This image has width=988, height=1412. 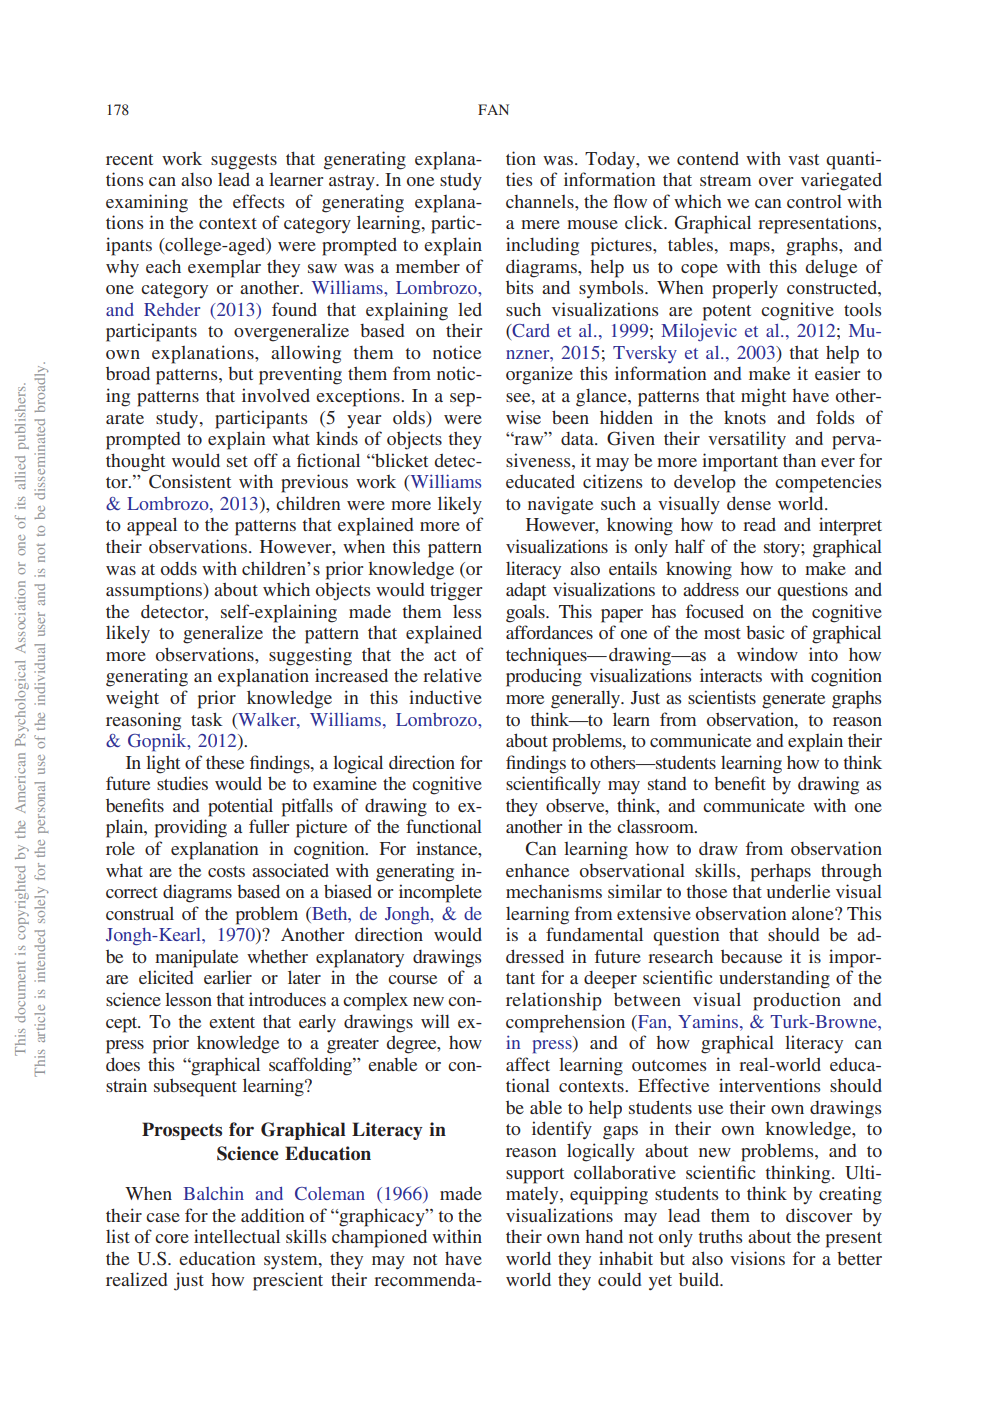 What do you see at coordinates (798, 891) in the image?
I see `underlie` at bounding box center [798, 891].
